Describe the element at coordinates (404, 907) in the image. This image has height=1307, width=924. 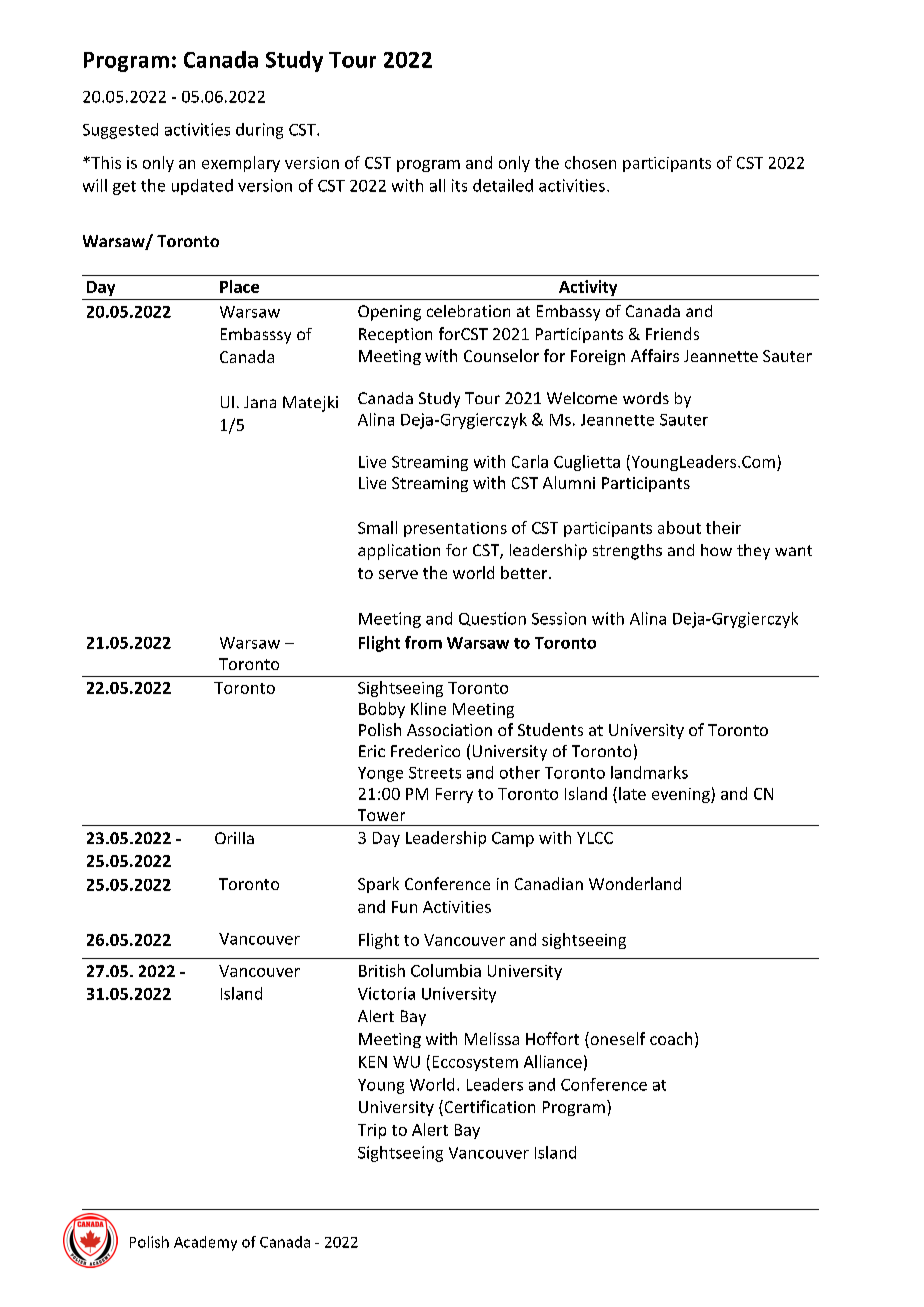
I see `Fun` at that location.
